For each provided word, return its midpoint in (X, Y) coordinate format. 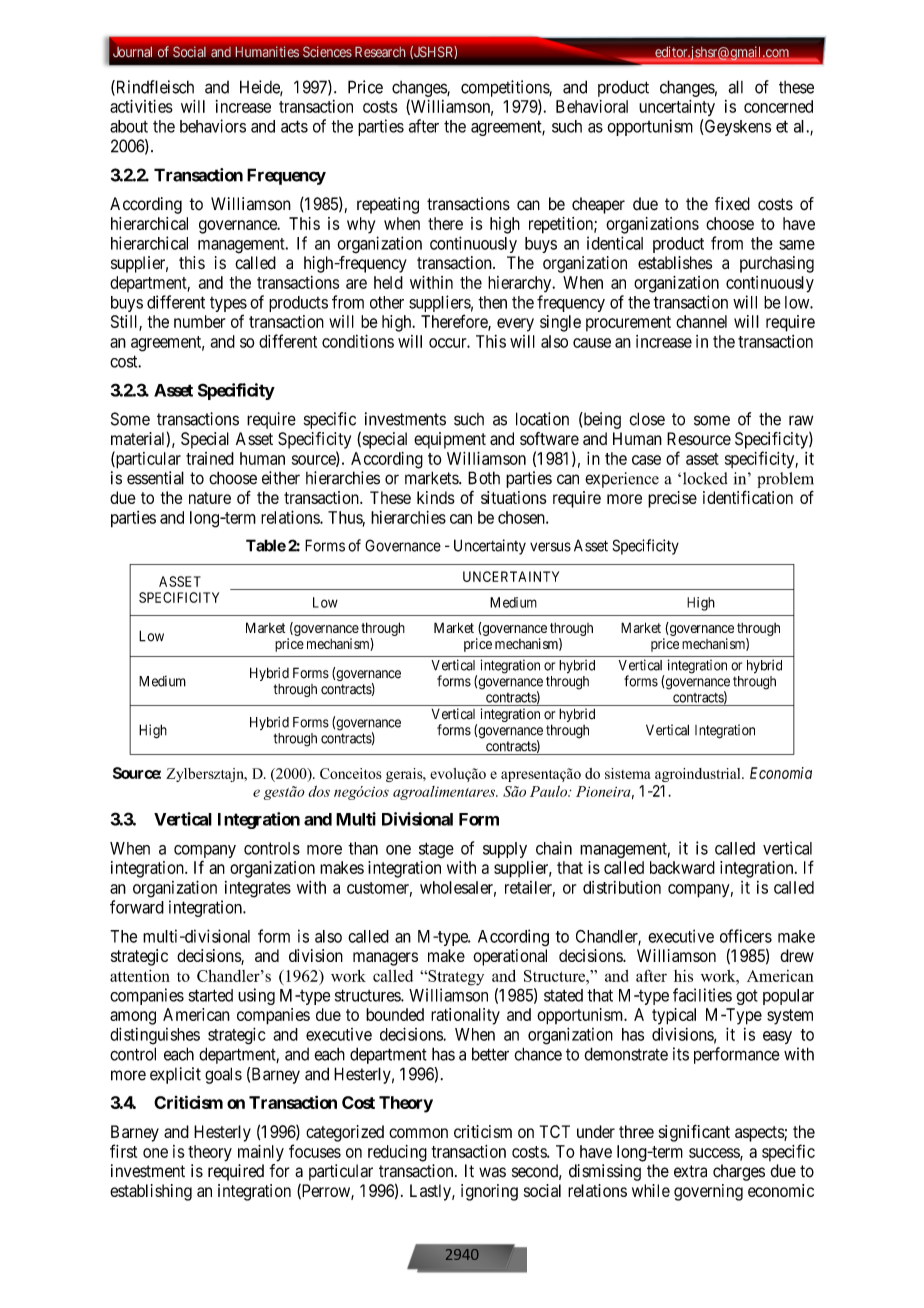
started (210, 995)
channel (701, 321)
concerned (778, 106)
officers (746, 936)
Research (380, 51)
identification (748, 497)
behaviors (213, 126)
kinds (436, 497)
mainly (261, 1153)
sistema (627, 773)
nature (210, 498)
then (492, 302)
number (199, 321)
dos (319, 791)
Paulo (550, 791)
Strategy (455, 978)
